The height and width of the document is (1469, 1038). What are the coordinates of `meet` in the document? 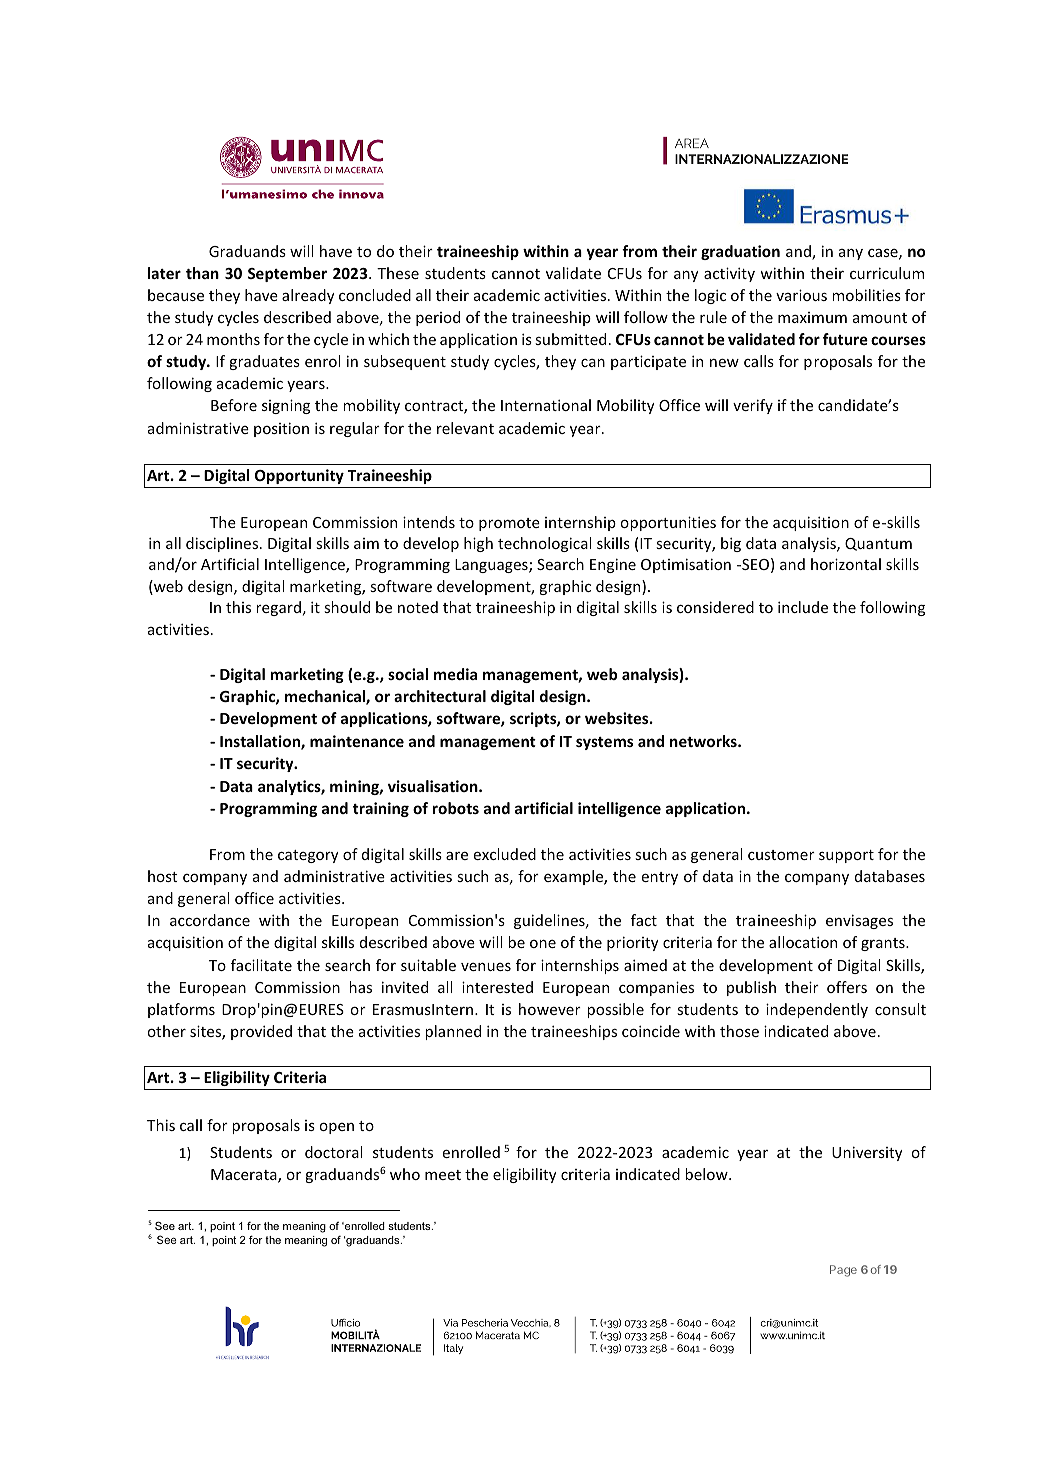 It's located at (443, 1175).
